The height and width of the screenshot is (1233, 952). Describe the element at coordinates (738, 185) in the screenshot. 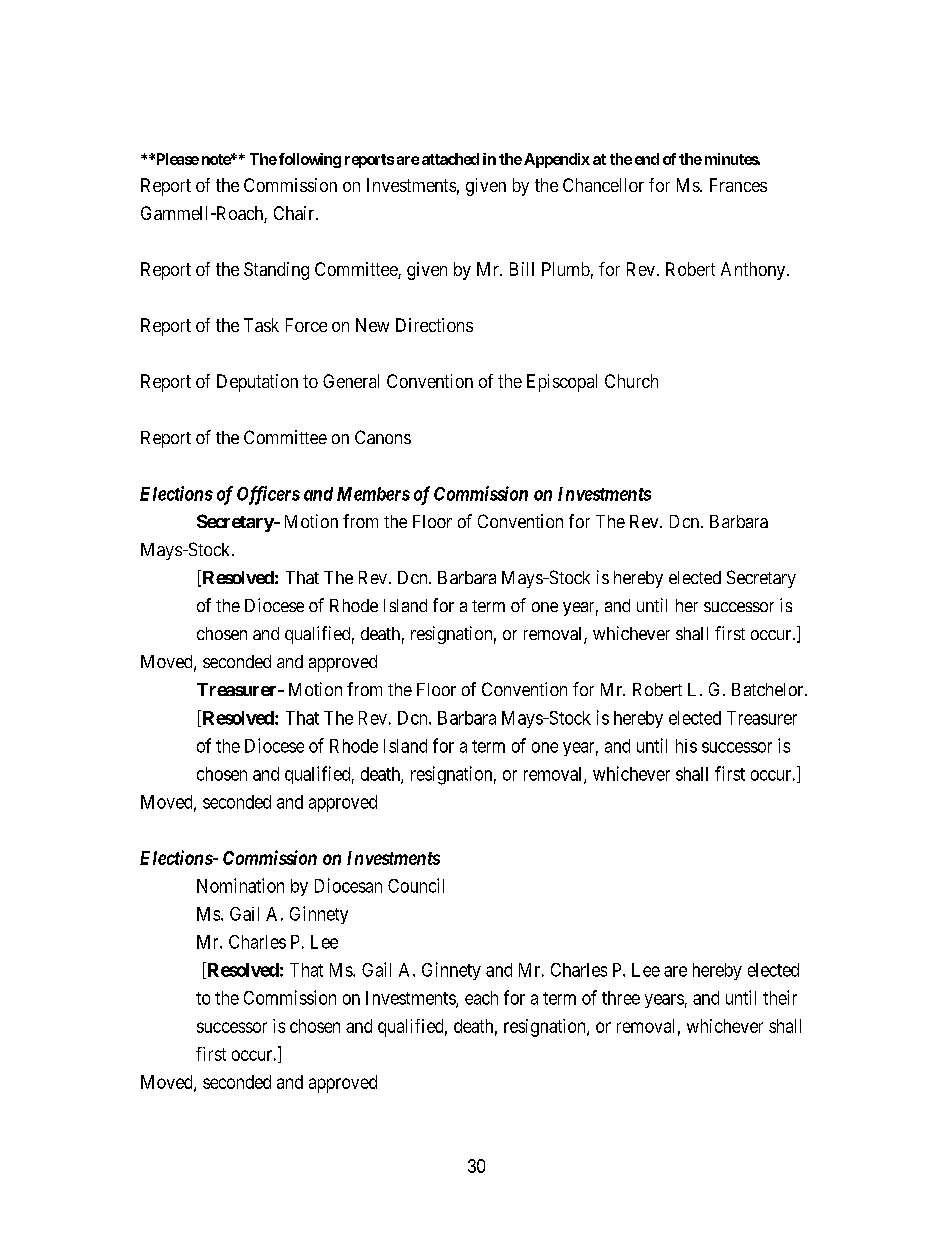

I see `Frances` at that location.
